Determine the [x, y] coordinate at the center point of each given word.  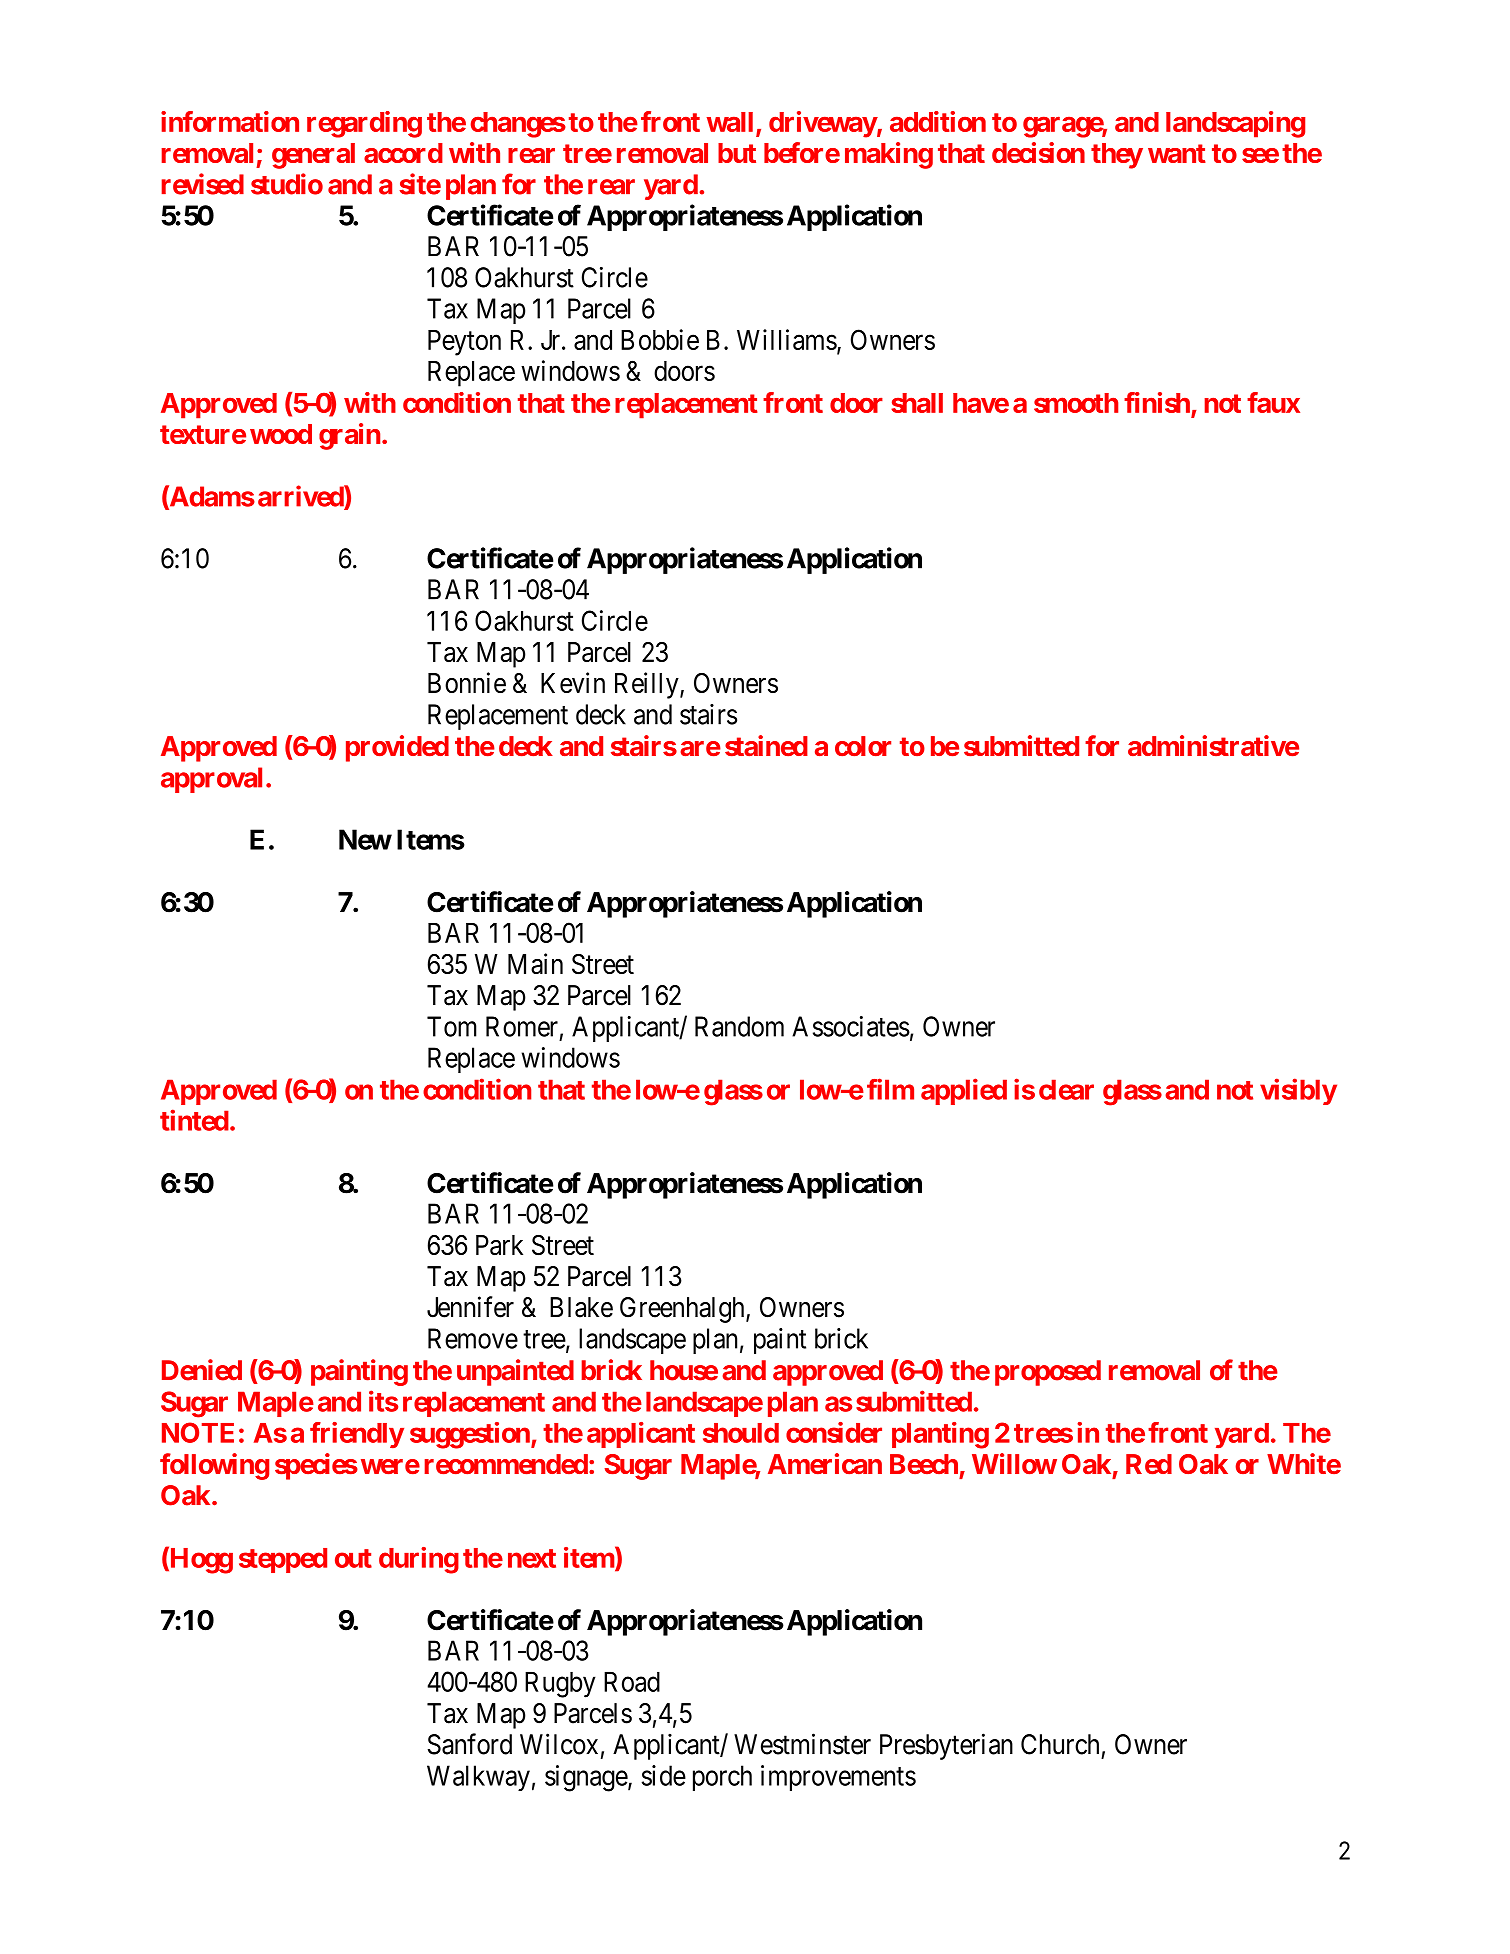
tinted [194, 1120]
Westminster [802, 1744]
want [1177, 153]
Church [1060, 1744]
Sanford [470, 1744]
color [863, 746]
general [313, 156]
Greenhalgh [683, 1310]
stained [766, 745]
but [737, 153]
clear [1066, 1089]
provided [397, 748]
